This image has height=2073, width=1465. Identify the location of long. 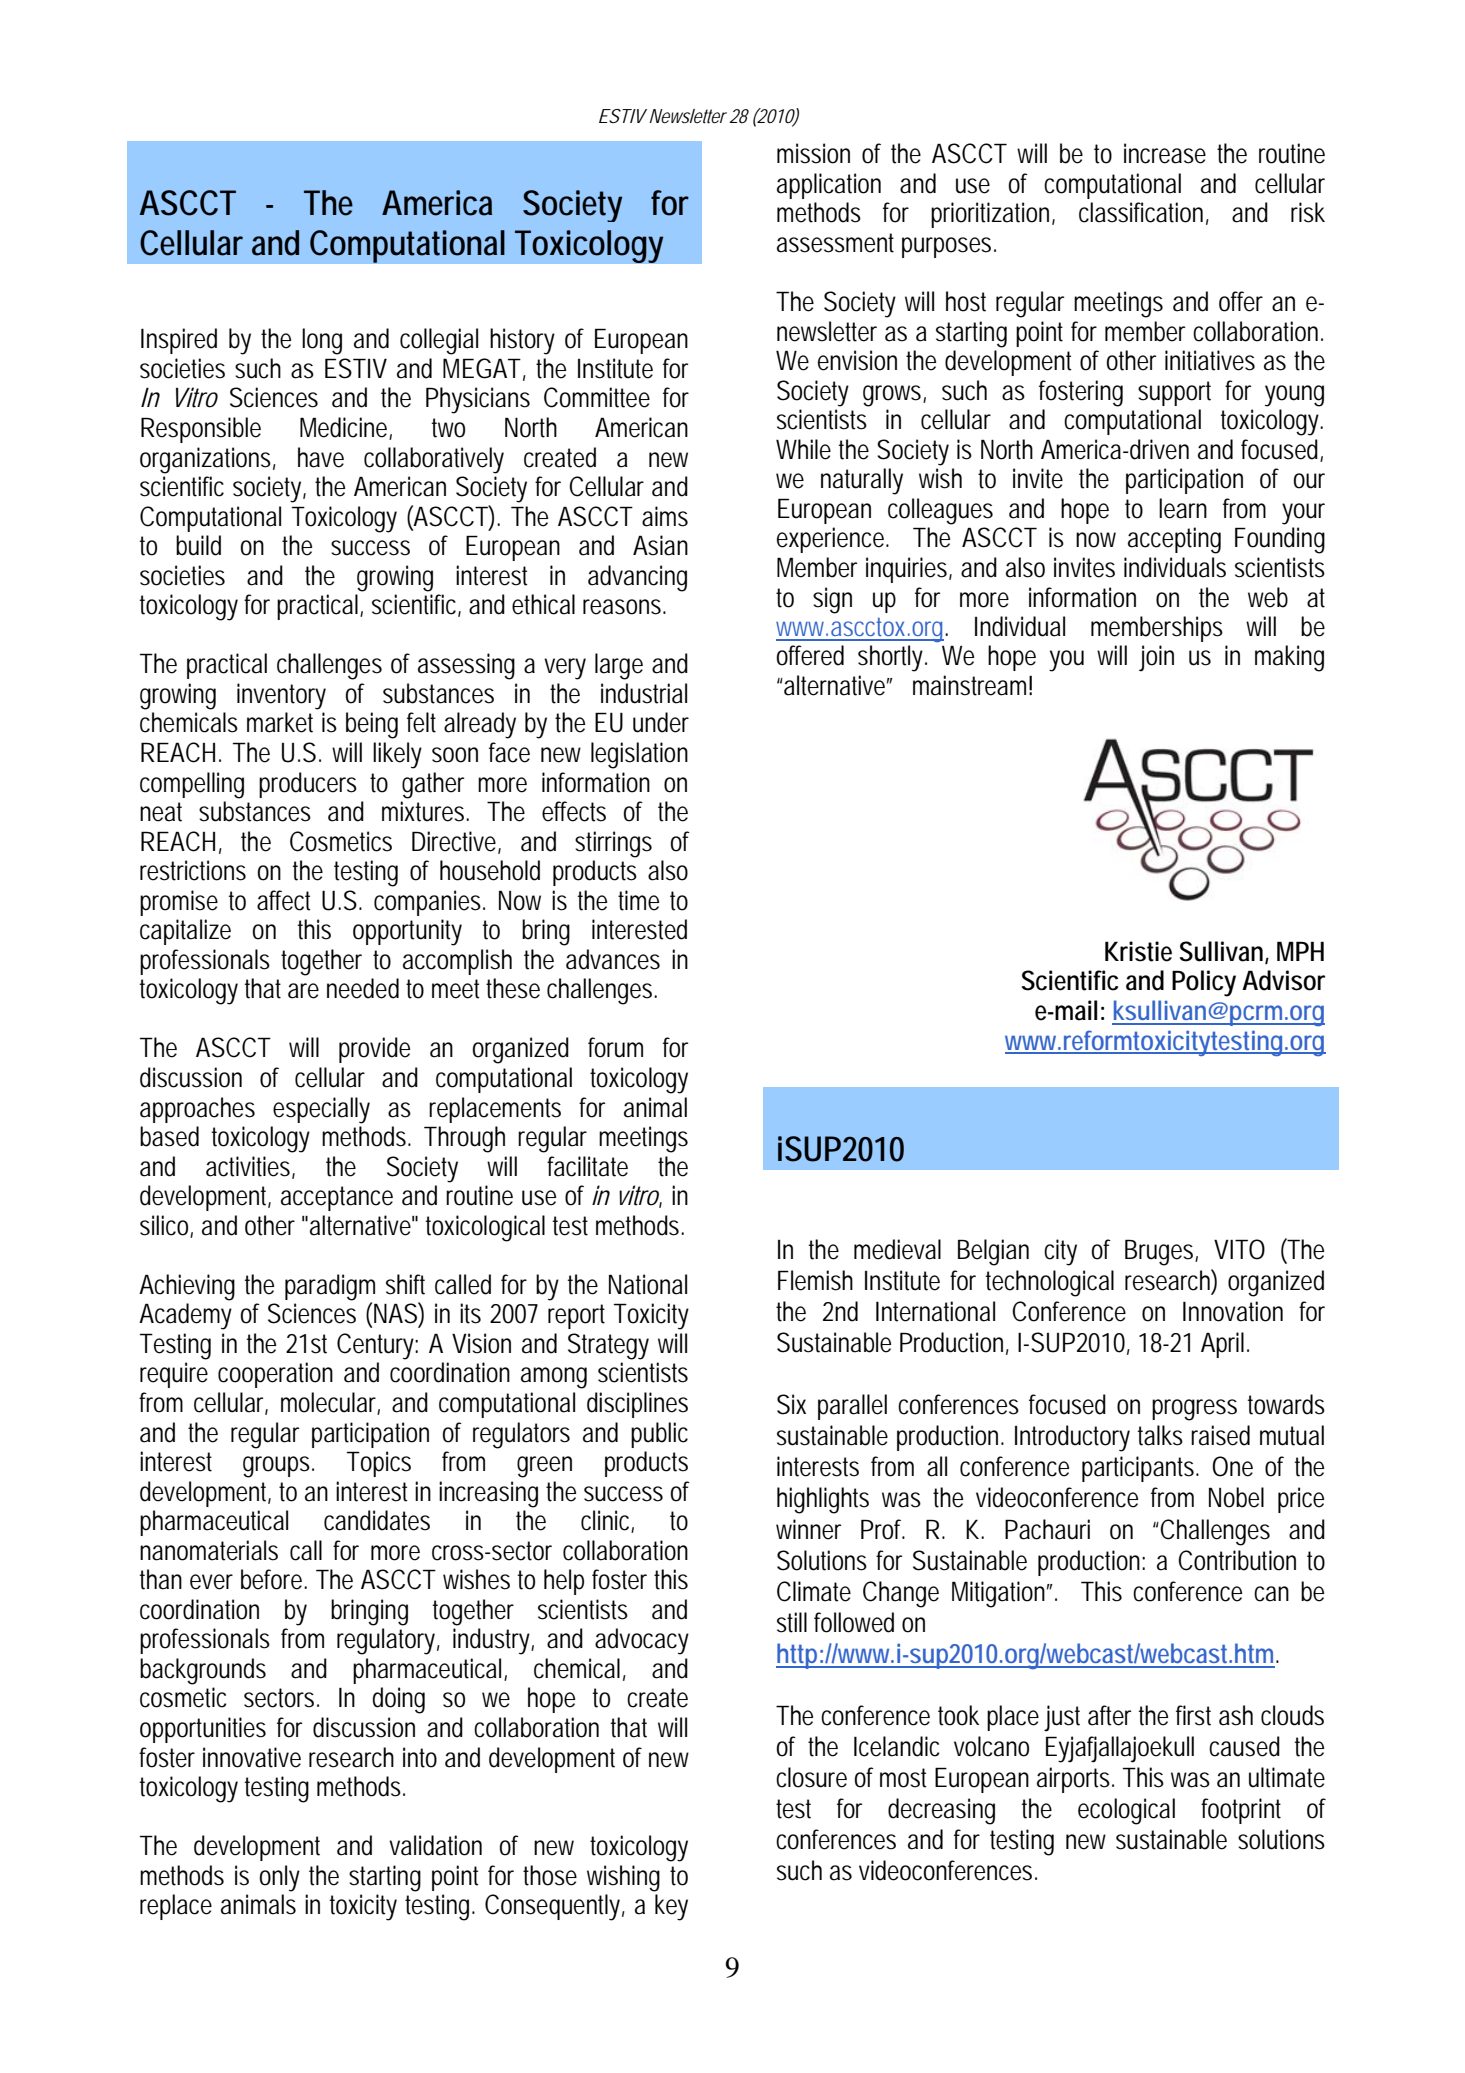
(322, 341).
